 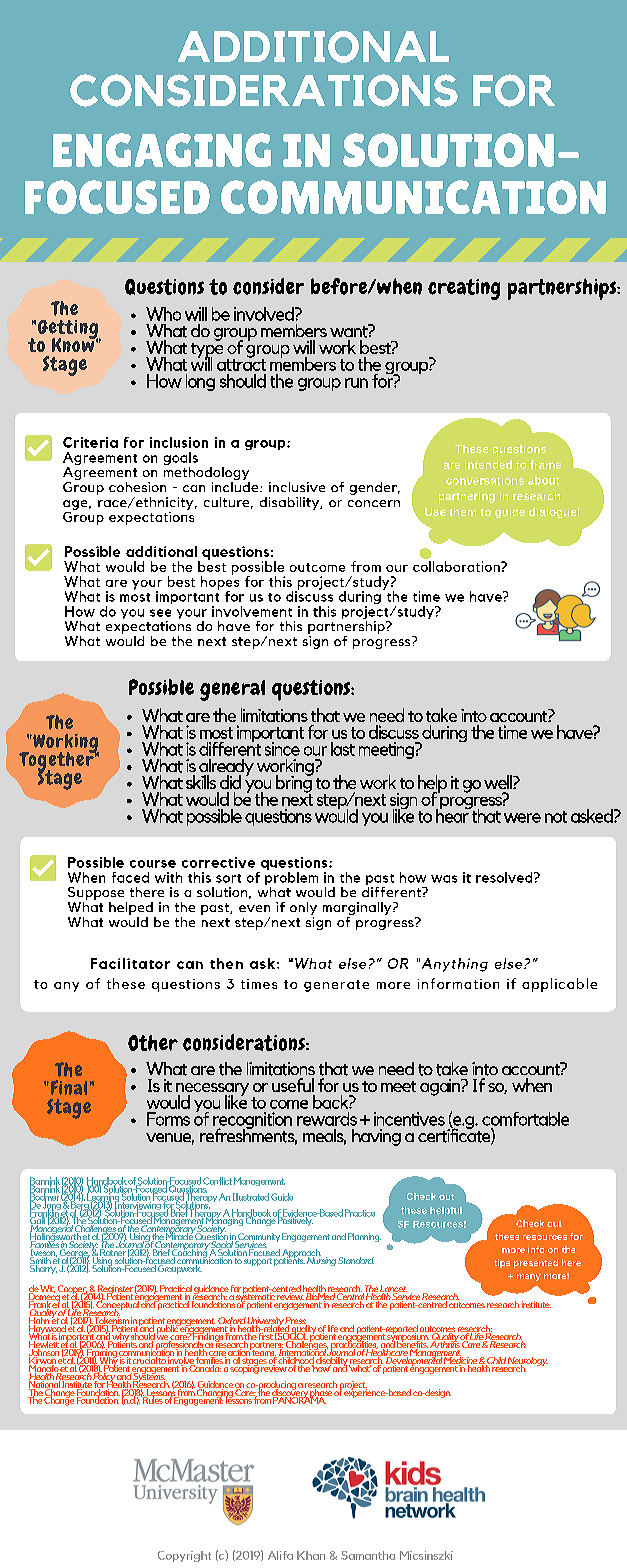 What do you see at coordinates (130, 963) in the screenshot?
I see `Facilitator` at bounding box center [130, 963].
